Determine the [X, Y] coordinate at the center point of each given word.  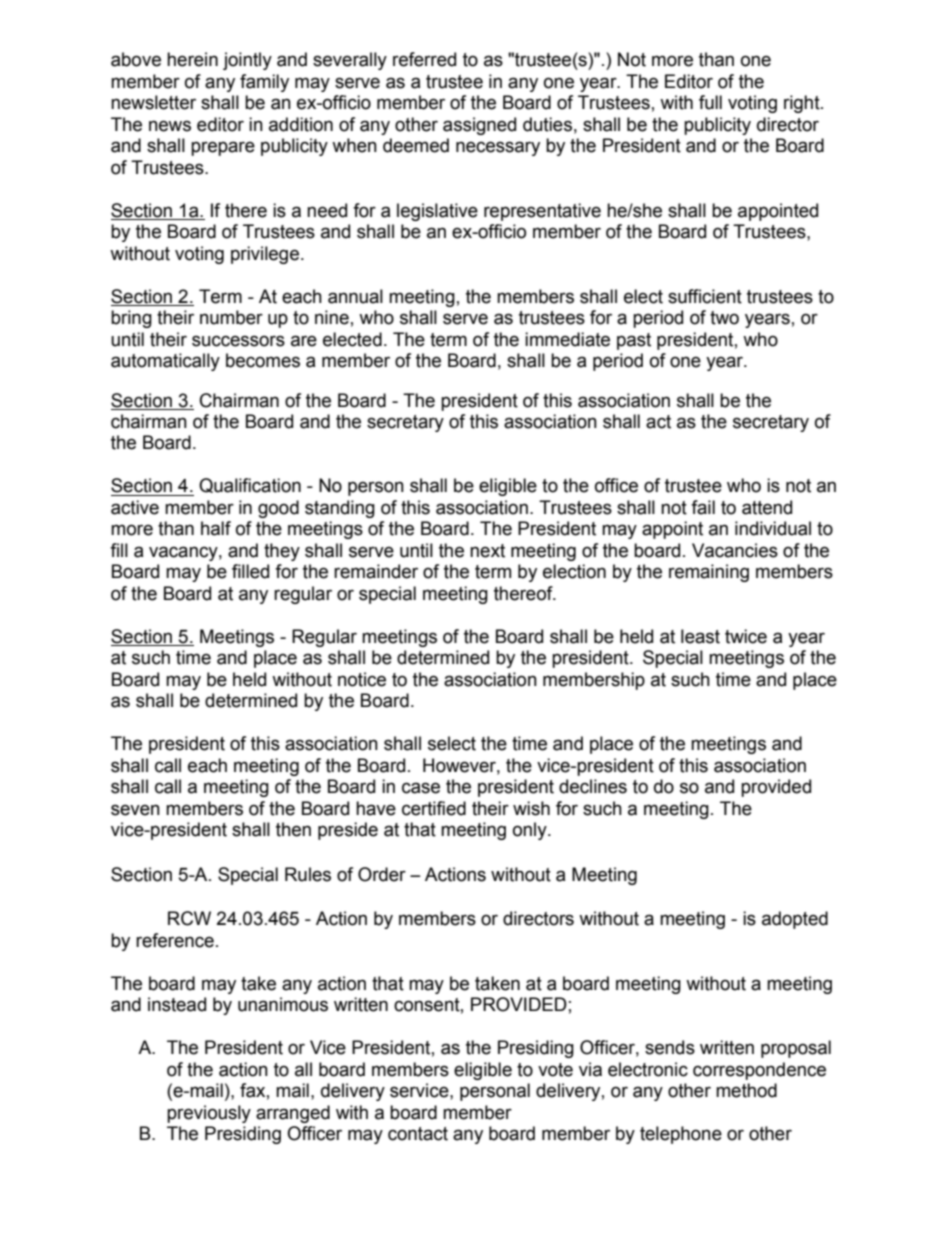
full [710, 102]
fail [703, 507]
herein [192, 59]
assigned [479, 126]
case [421, 788]
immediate [567, 339]
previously [209, 1114]
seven [135, 810]
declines [593, 786]
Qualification [250, 485]
